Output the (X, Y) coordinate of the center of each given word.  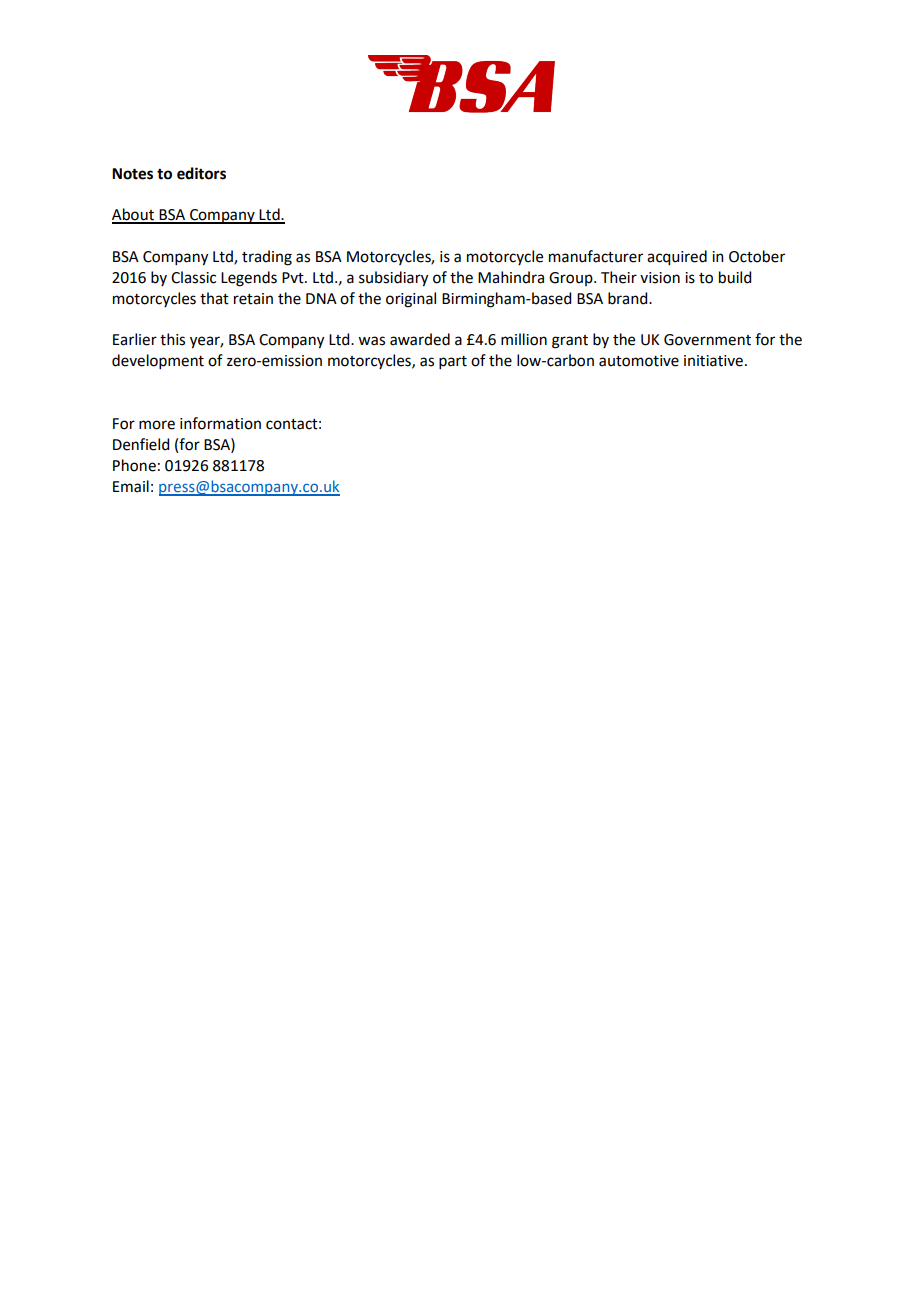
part (453, 362)
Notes (132, 174)
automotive (639, 361)
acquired (677, 258)
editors (201, 173)
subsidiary (393, 279)
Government (707, 340)
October (757, 256)
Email (131, 486)
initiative (713, 361)
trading (267, 258)
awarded (420, 339)
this (172, 339)
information (220, 423)
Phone (134, 465)
